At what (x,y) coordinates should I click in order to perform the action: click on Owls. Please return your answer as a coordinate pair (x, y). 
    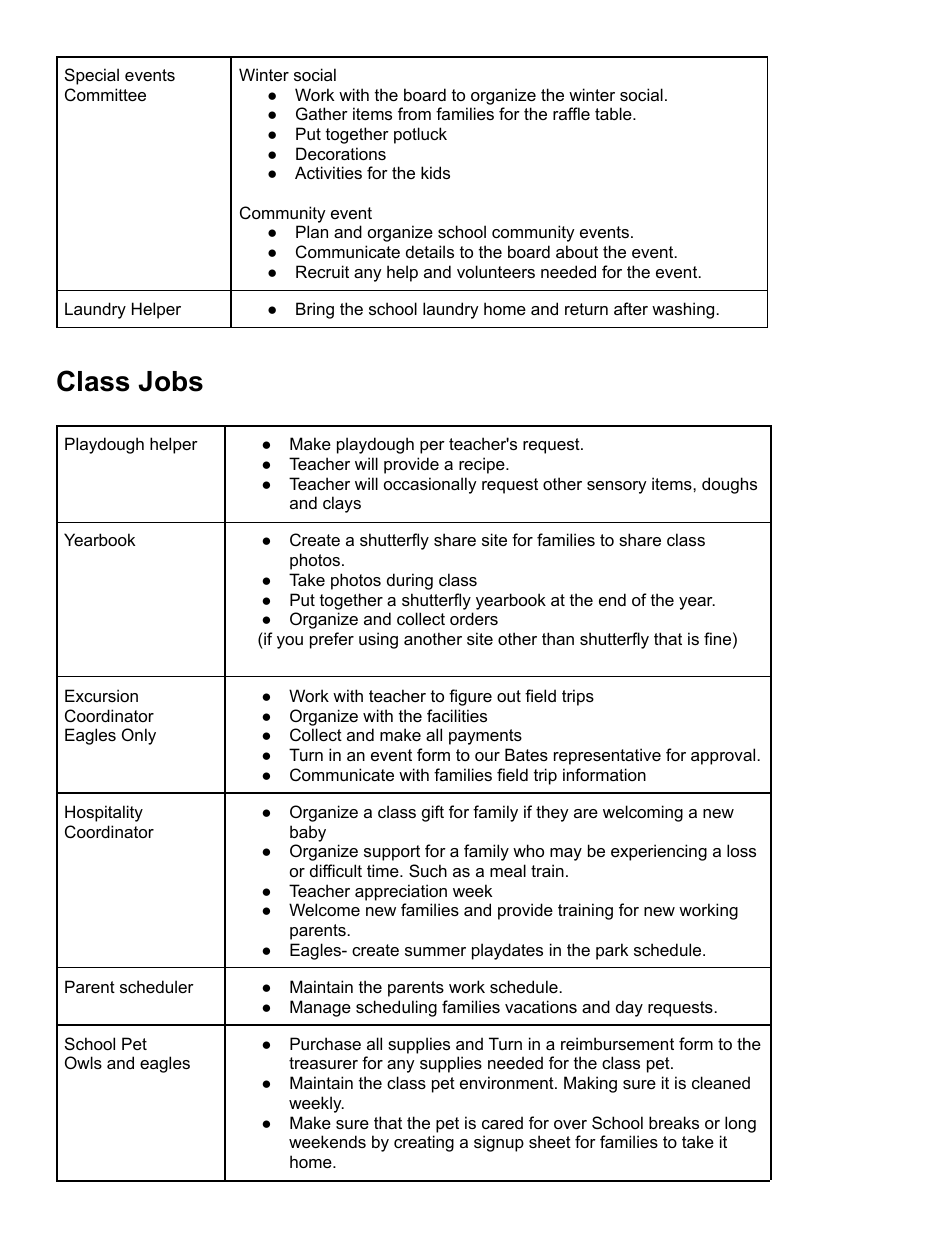
    Looking at the image, I should click on (83, 1062).
